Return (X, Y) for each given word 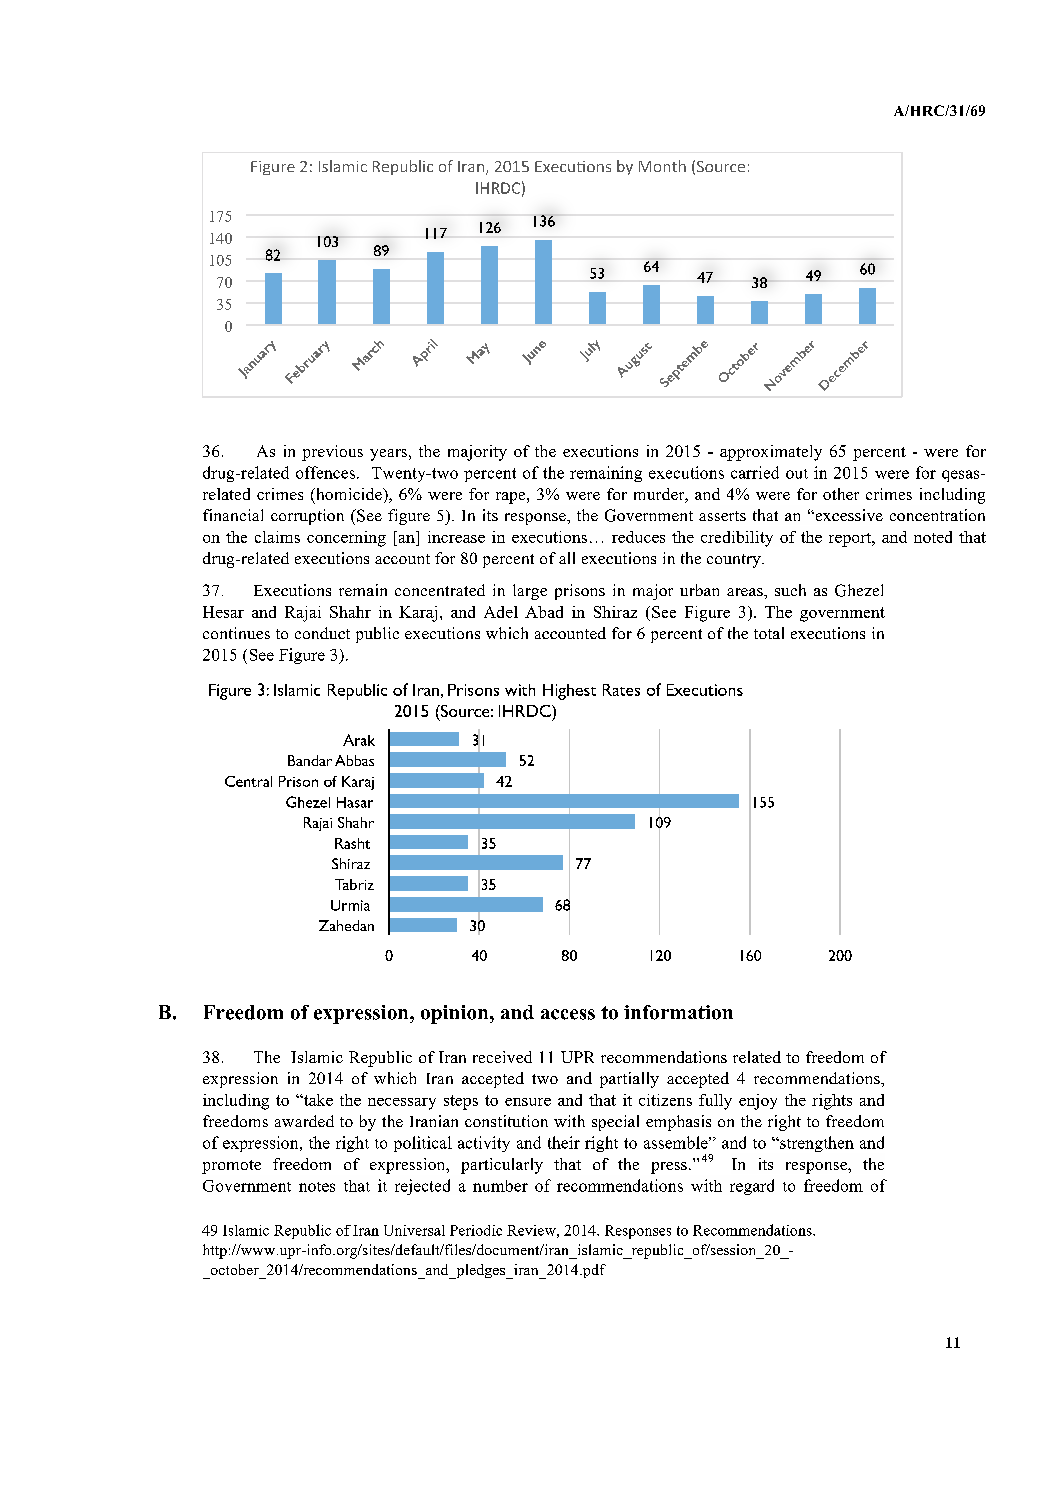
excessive (848, 515)
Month (662, 166)
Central (248, 781)
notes (317, 1187)
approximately (771, 453)
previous (332, 453)
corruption (307, 517)
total (769, 633)
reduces (638, 537)
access (568, 1014)
